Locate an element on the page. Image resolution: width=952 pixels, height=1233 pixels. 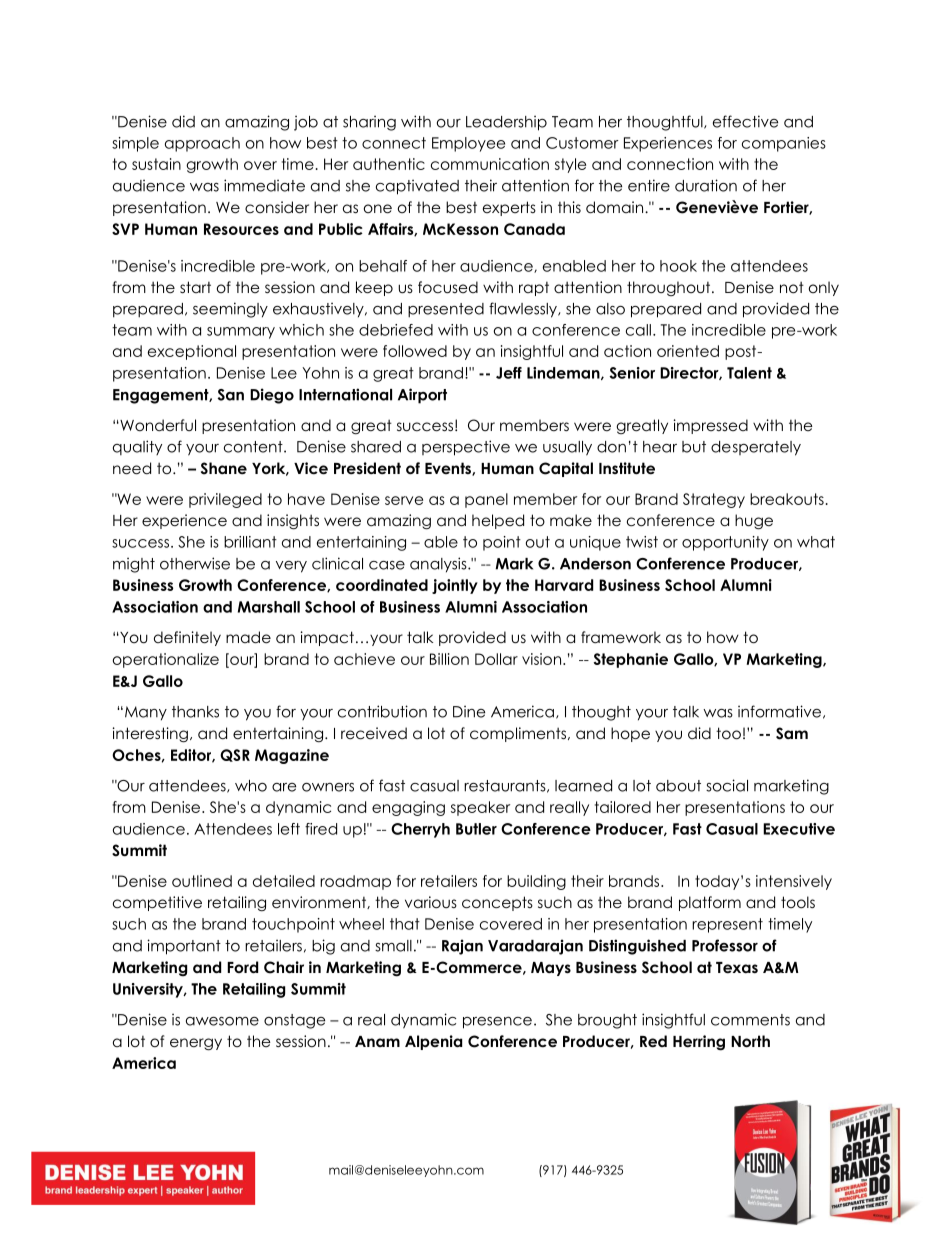
comments is located at coordinates (750, 1020).
